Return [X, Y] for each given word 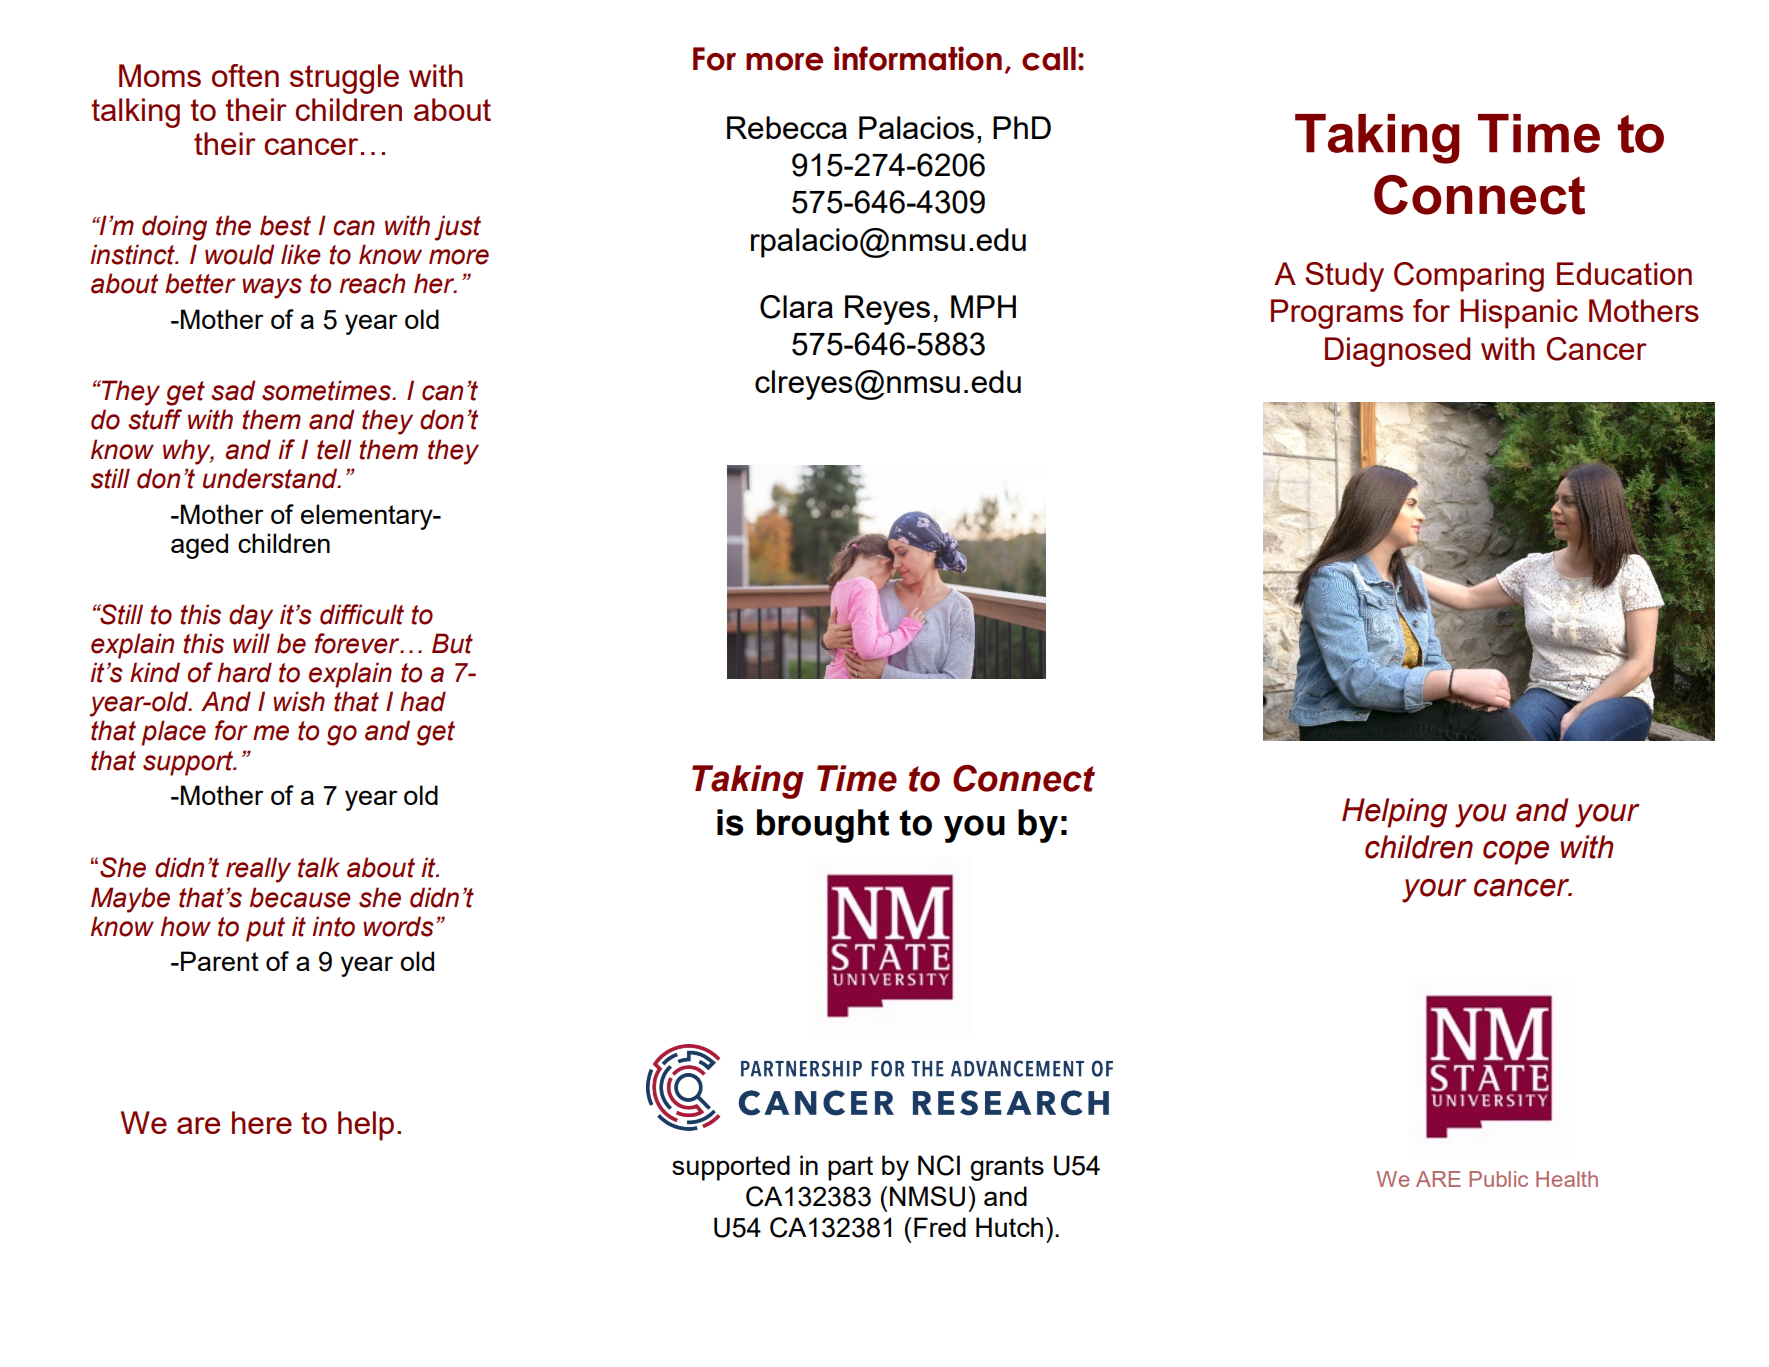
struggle [344, 79]
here [262, 1122]
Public [1498, 1179]
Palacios [916, 127]
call [1049, 59]
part [850, 1168]
